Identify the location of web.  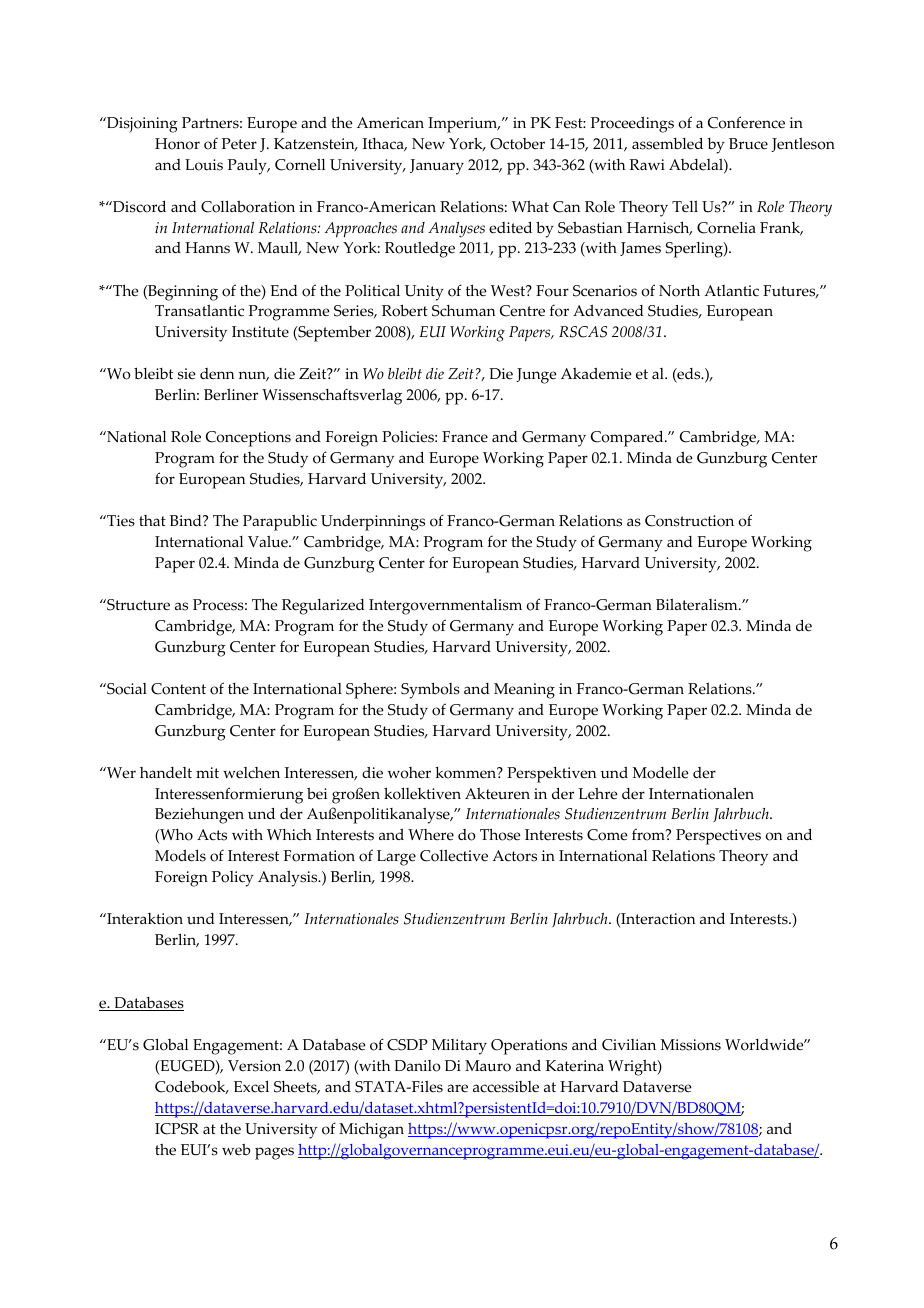
(236, 1150).
